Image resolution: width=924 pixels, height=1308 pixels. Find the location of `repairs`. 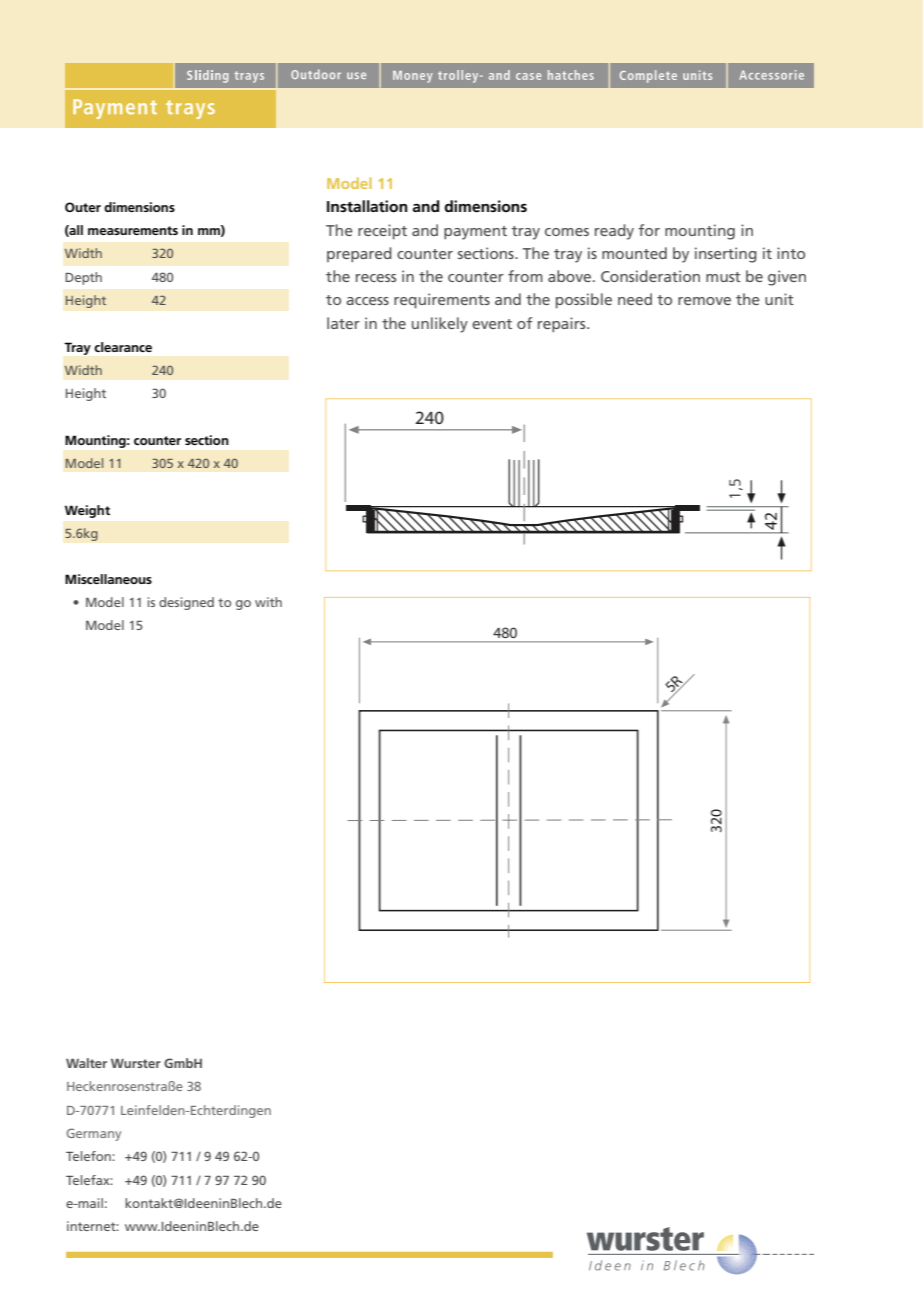

repairs is located at coordinates (563, 324).
